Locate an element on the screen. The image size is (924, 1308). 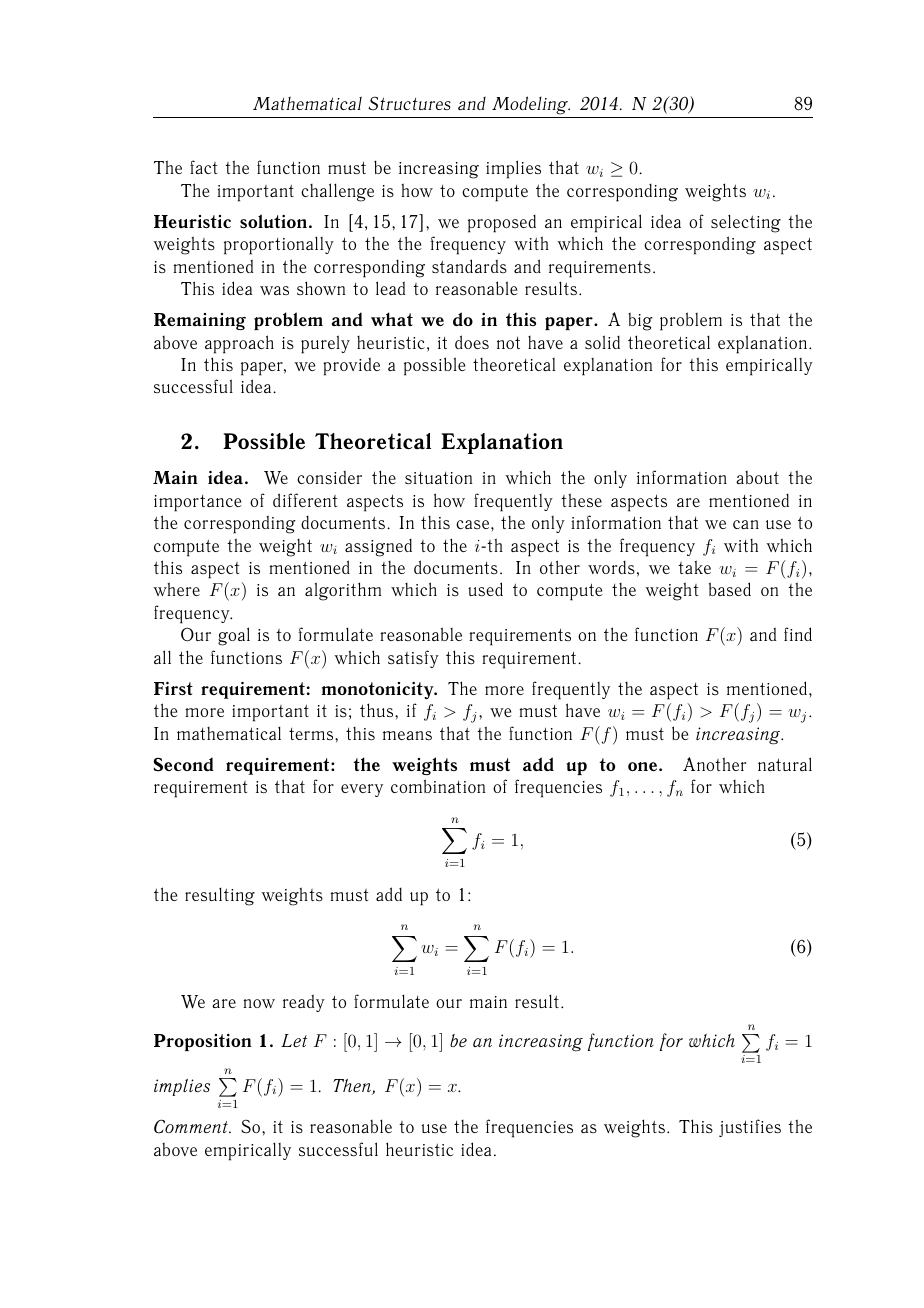
fact is located at coordinates (203, 167).
